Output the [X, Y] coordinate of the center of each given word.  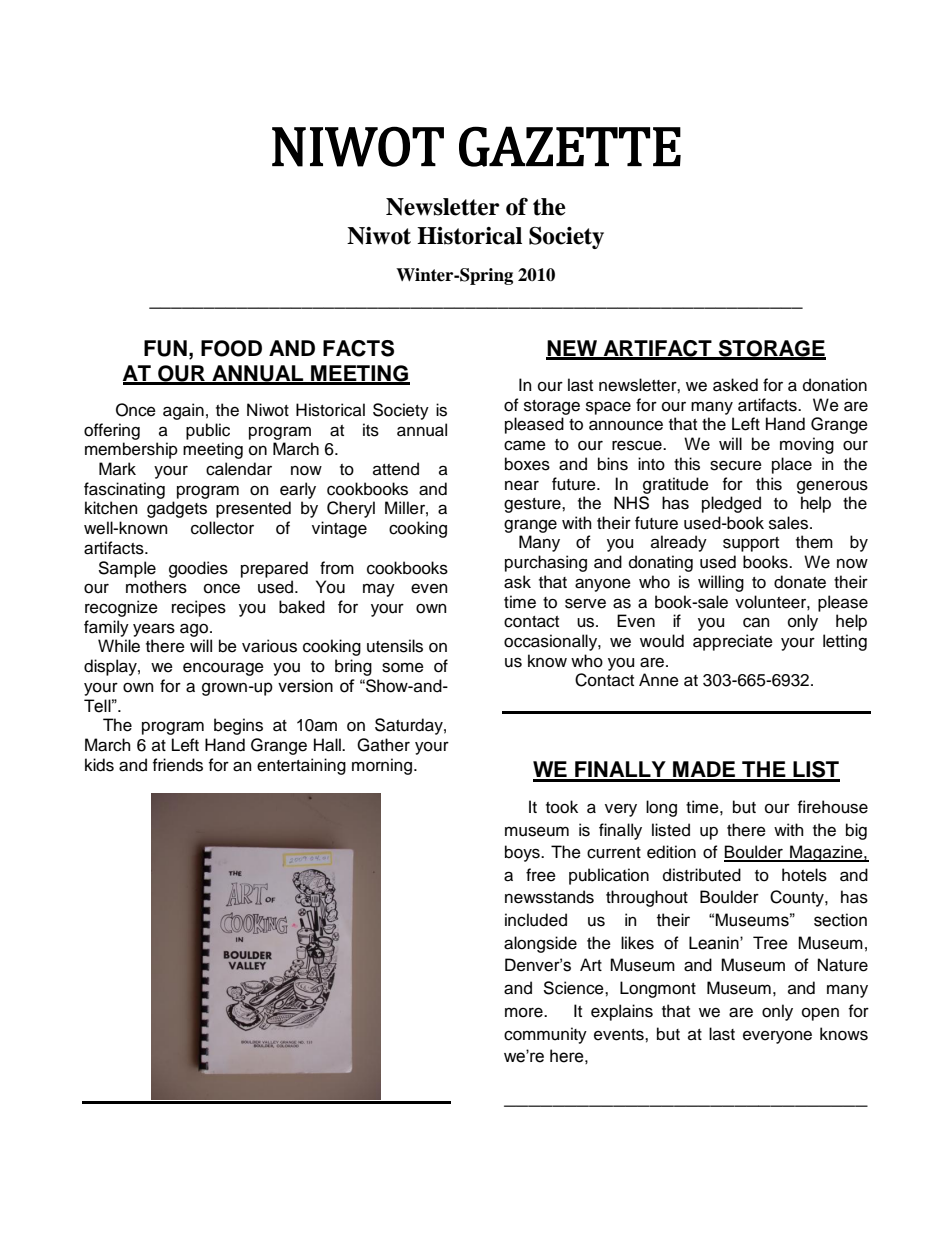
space [608, 408]
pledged [731, 504]
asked [735, 385]
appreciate [733, 642]
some [403, 667]
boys [523, 853]
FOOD [231, 348]
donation [835, 385]
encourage [223, 669]
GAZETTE [570, 146]
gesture [533, 505]
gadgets [177, 509]
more [525, 1012]
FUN [165, 348]
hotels [804, 875]
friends [178, 765]
